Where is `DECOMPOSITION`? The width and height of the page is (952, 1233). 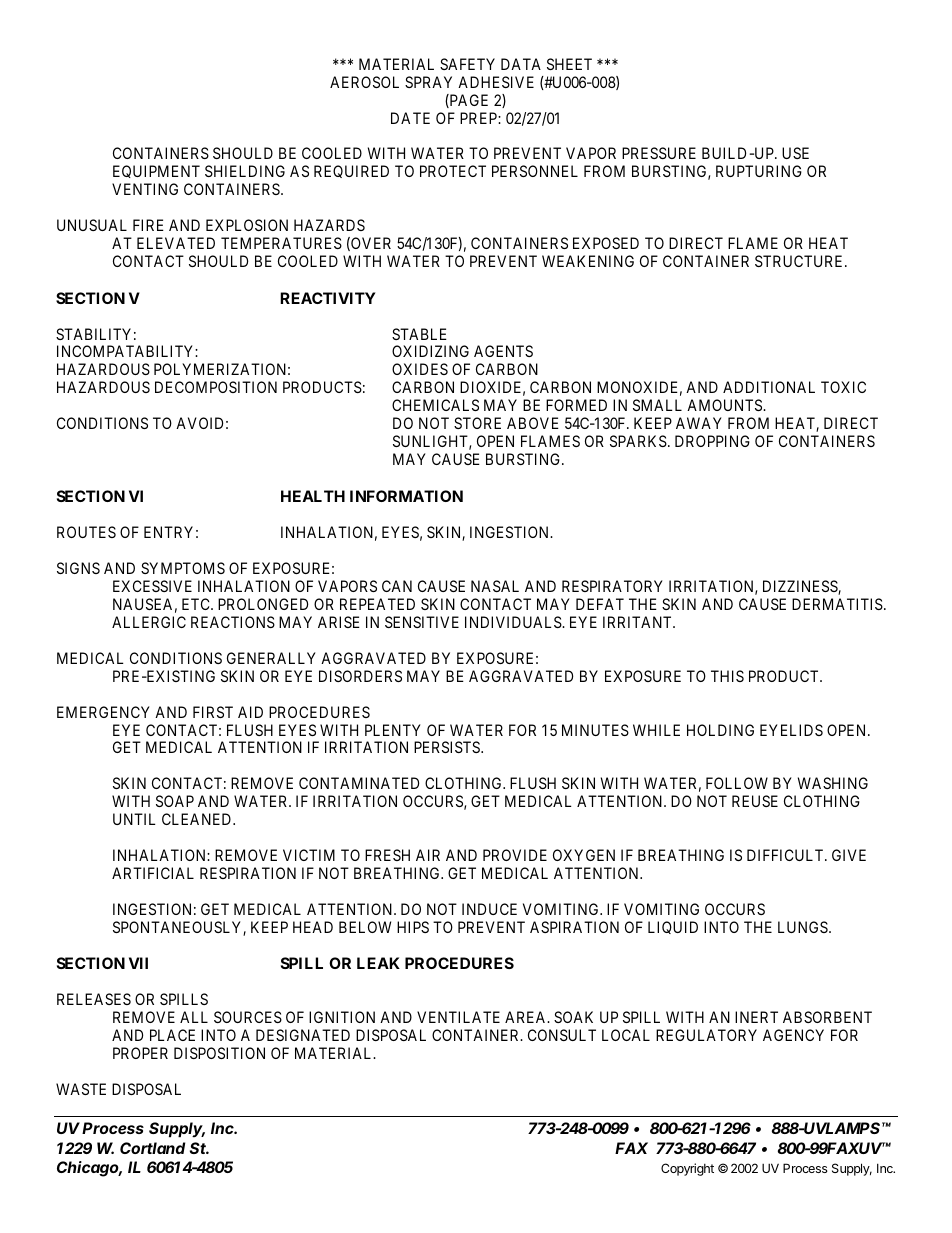
DECOMPOSITION is located at coordinates (216, 387).
